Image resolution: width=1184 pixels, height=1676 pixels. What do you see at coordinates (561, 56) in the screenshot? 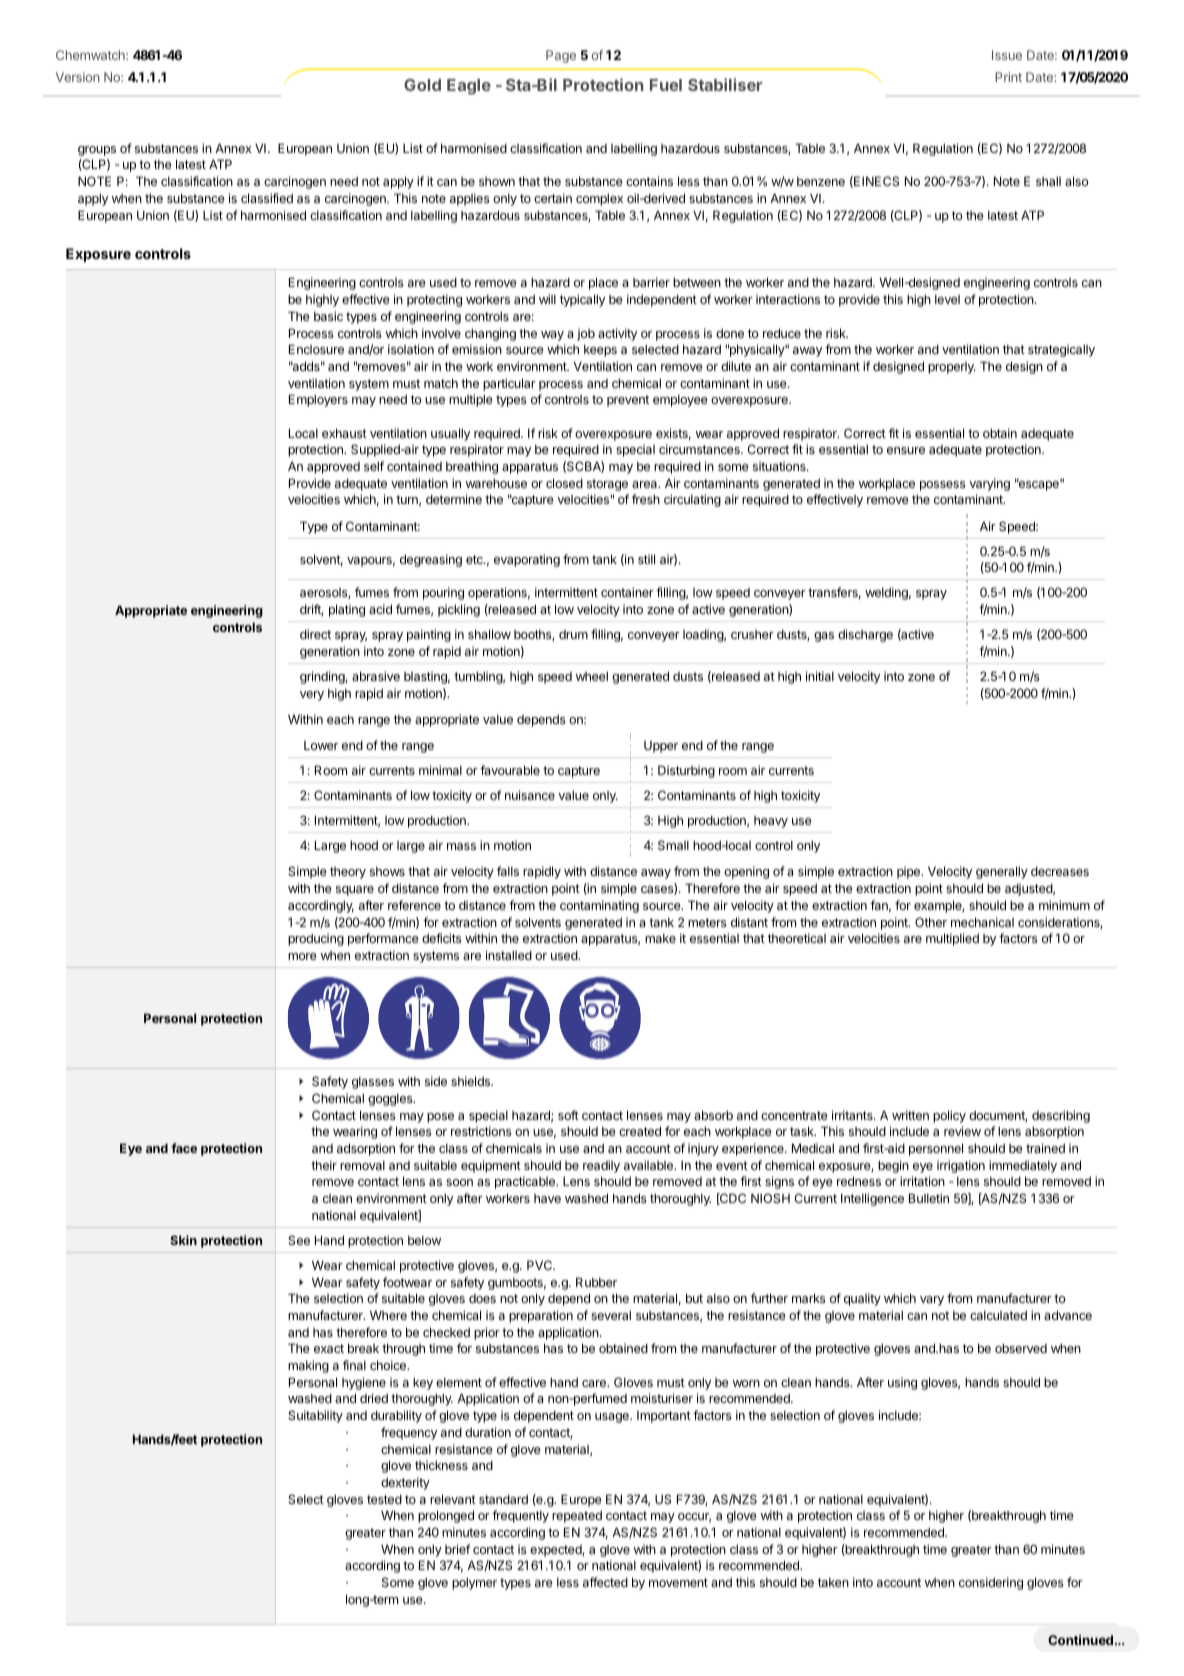
I see `Page` at bounding box center [561, 56].
